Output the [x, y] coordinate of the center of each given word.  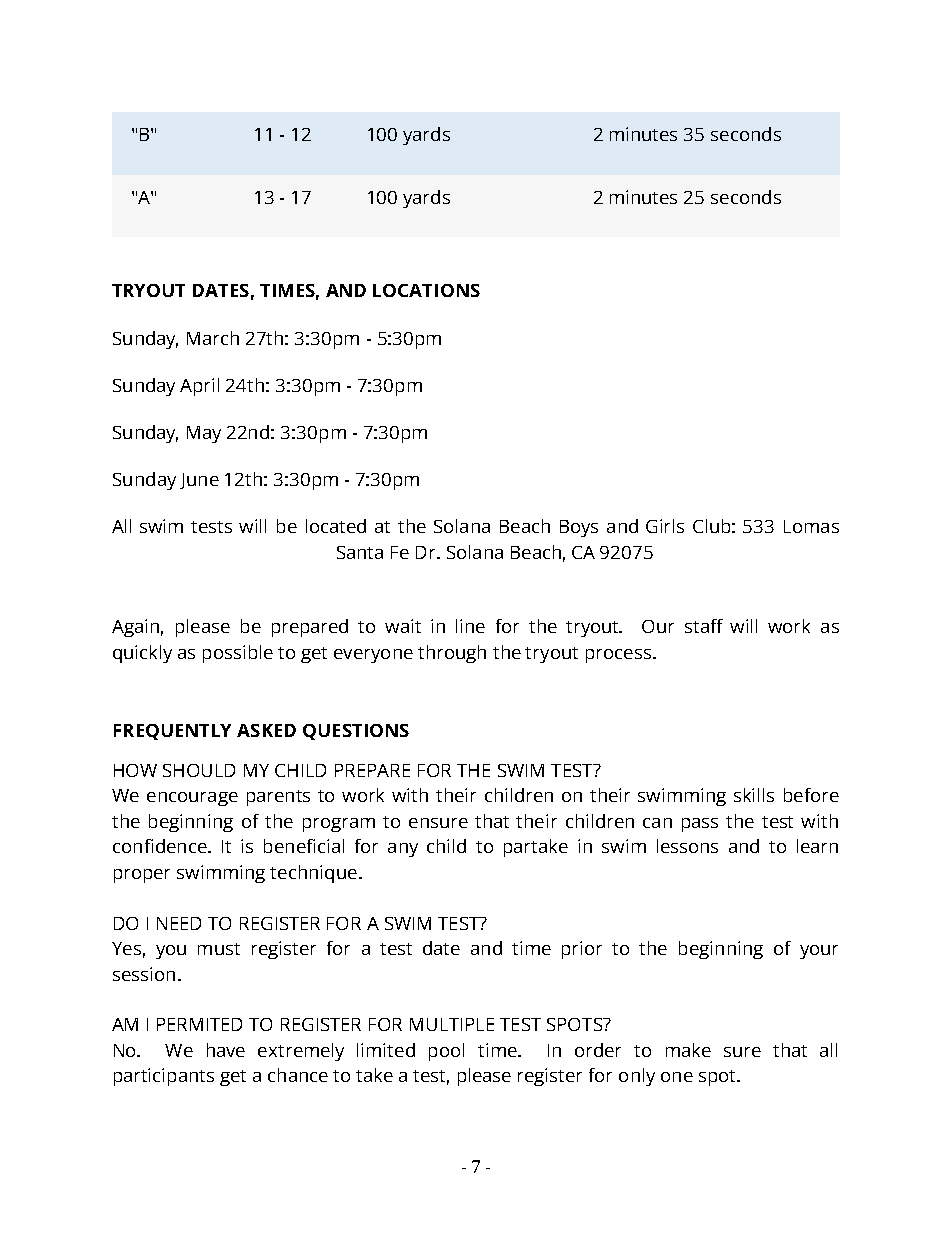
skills [754, 795]
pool [446, 1052]
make [688, 1050]
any [403, 850]
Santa [360, 552]
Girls [665, 526]
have [226, 1050]
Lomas [811, 526]
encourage [192, 799]
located [336, 526]
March [213, 338]
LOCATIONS [426, 290]
